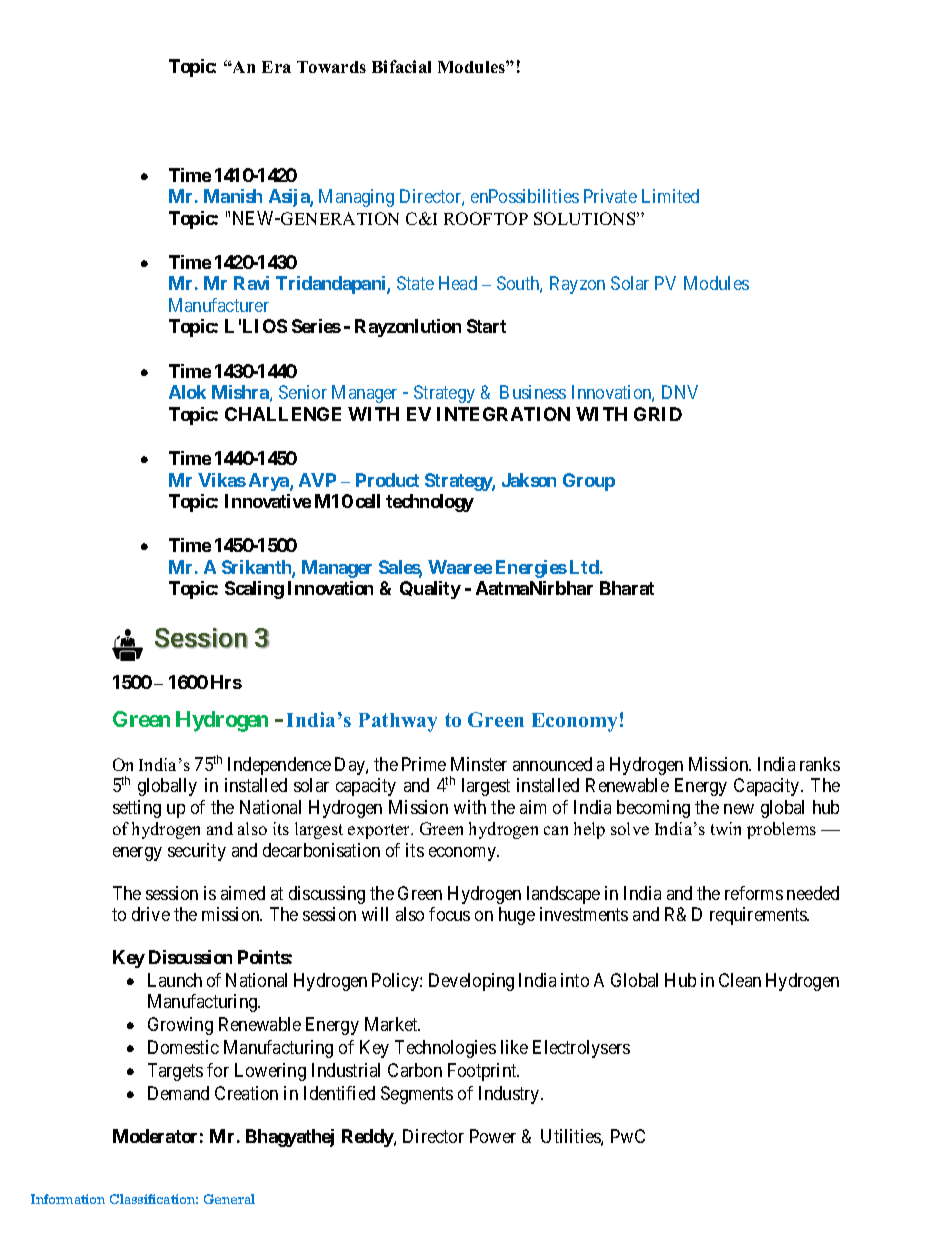 The height and width of the page is (1233, 952). What do you see at coordinates (430, 590) in the page?
I see `Quality` at bounding box center [430, 590].
